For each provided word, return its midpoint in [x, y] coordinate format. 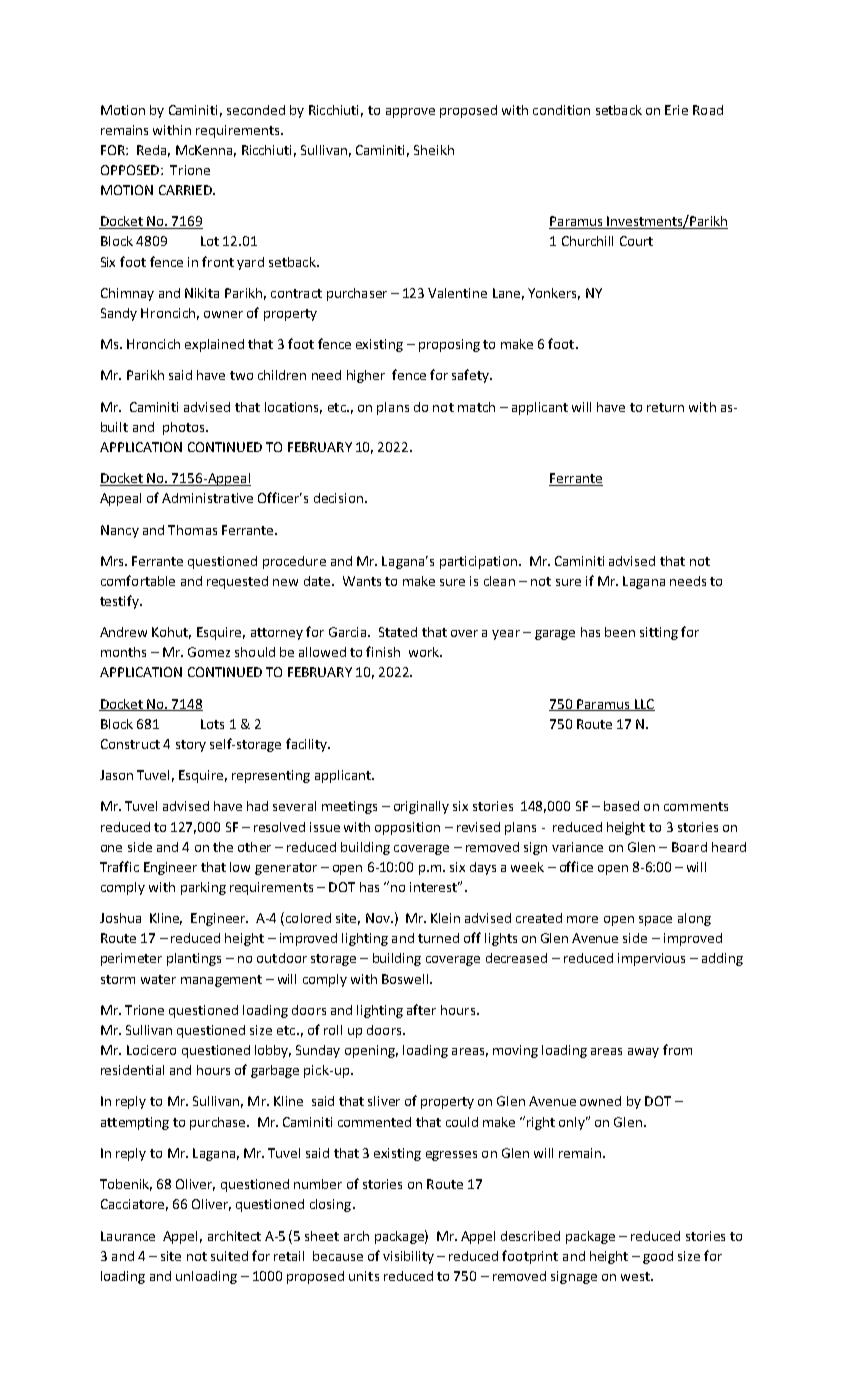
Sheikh [434, 150]
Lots [212, 724]
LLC [643, 705]
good [658, 1257]
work [425, 652]
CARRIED [186, 190]
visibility [408, 1257]
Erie [676, 110]
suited [229, 1256]
